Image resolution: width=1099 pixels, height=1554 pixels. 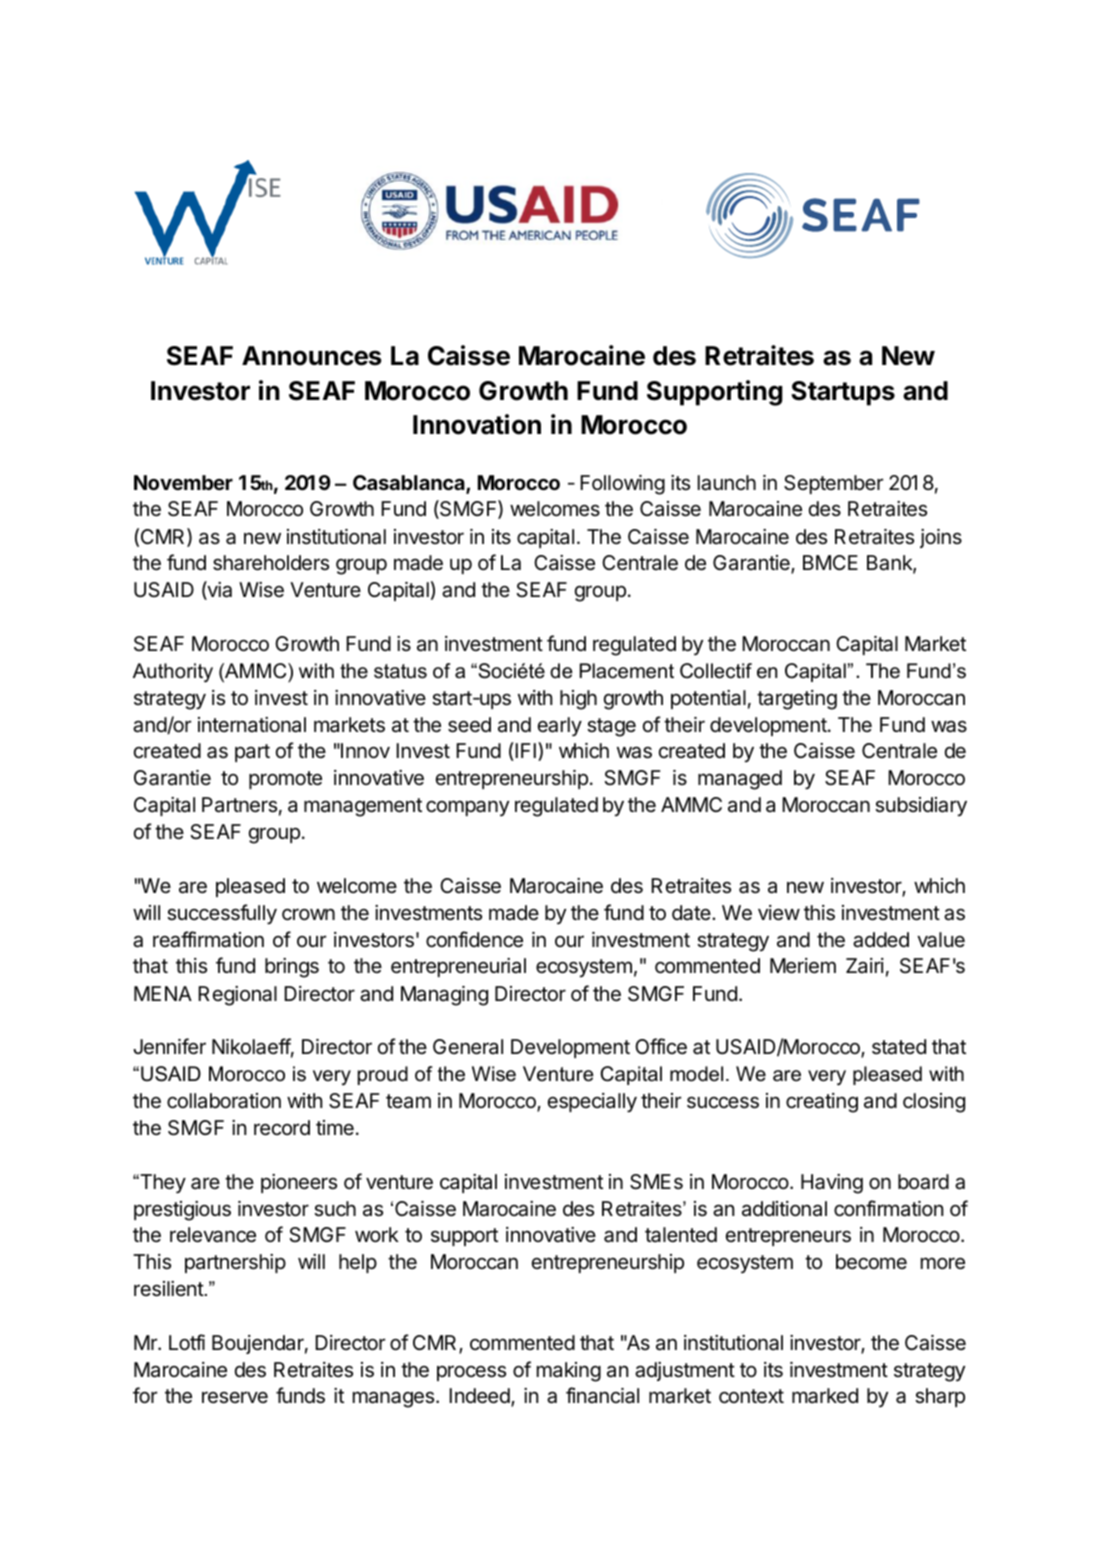 What do you see at coordinates (822, 1103) in the screenshot?
I see `creating` at bounding box center [822, 1103].
